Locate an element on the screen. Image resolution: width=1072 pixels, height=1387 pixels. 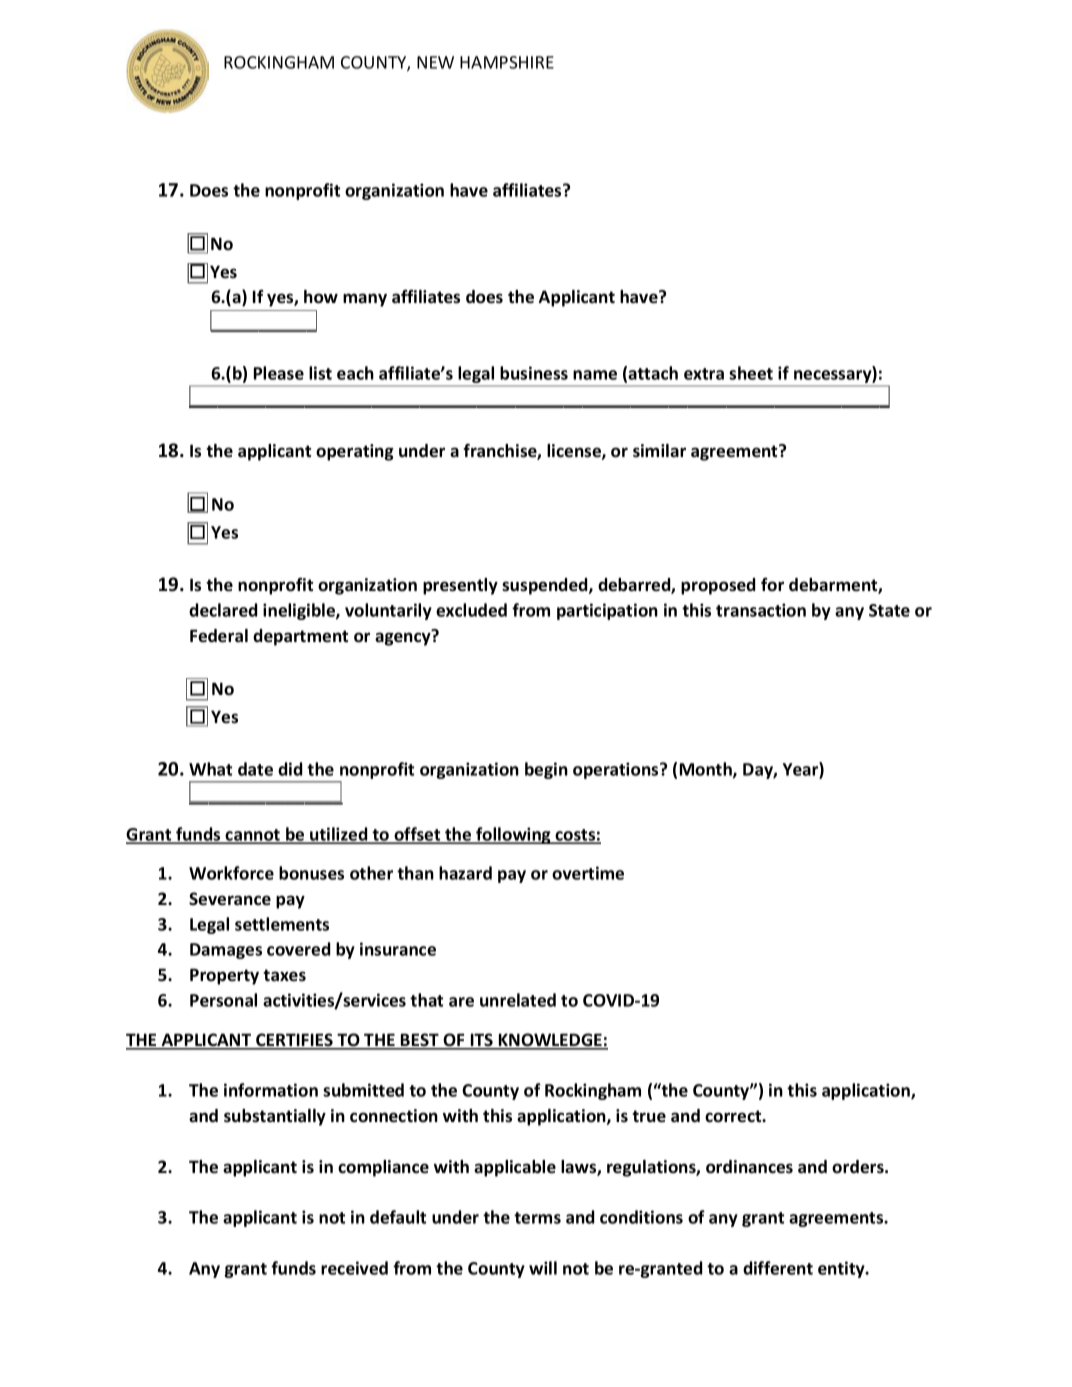
extra is located at coordinates (704, 374).
